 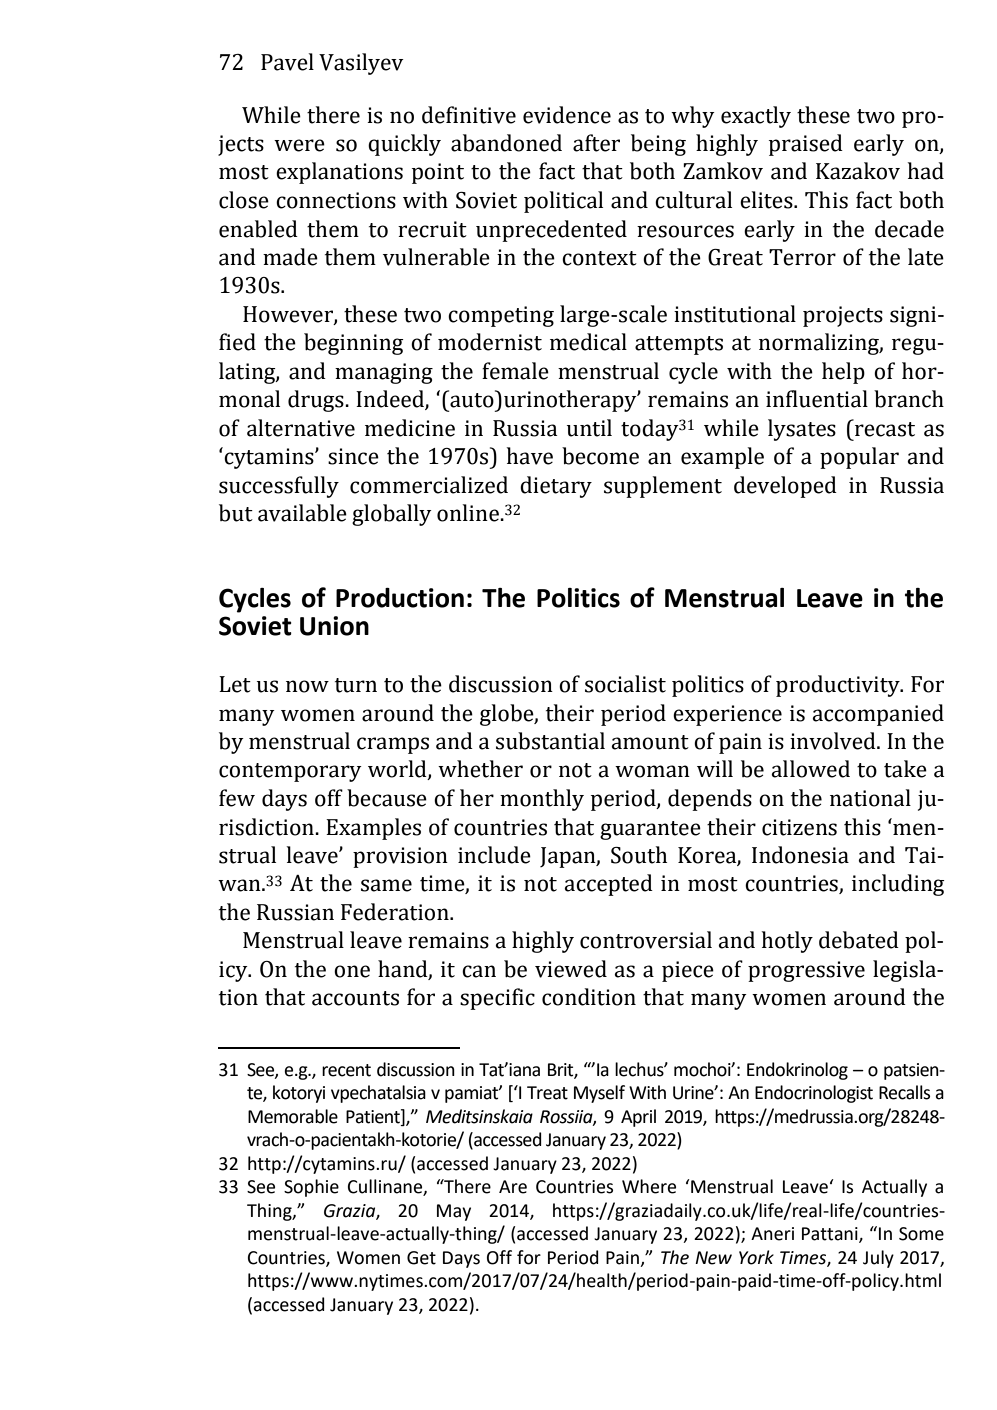 What do you see at coordinates (567, 115) in the screenshot?
I see `evidence` at bounding box center [567, 115].
